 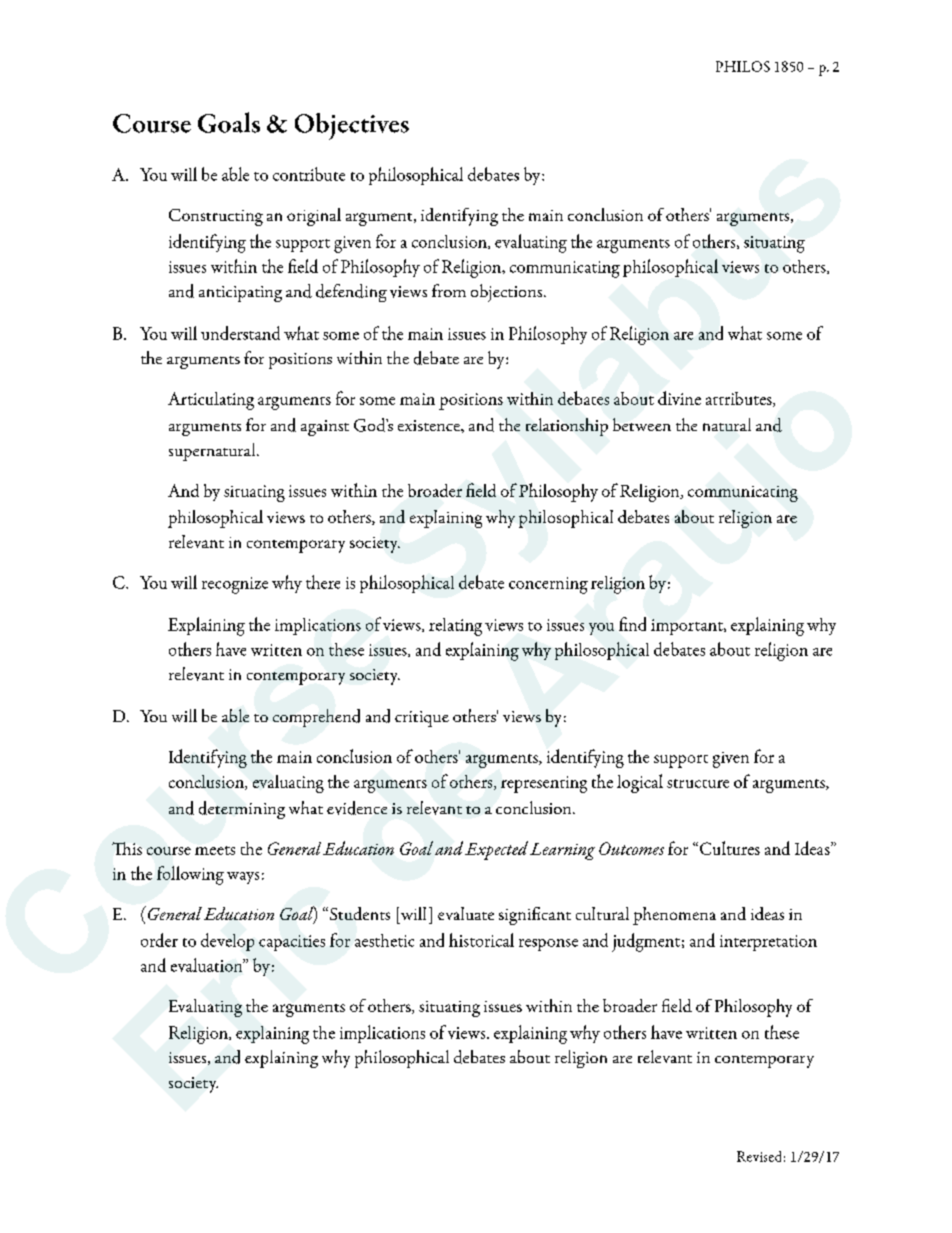 What do you see at coordinates (352, 126) in the document?
I see `Objectives` at bounding box center [352, 126].
